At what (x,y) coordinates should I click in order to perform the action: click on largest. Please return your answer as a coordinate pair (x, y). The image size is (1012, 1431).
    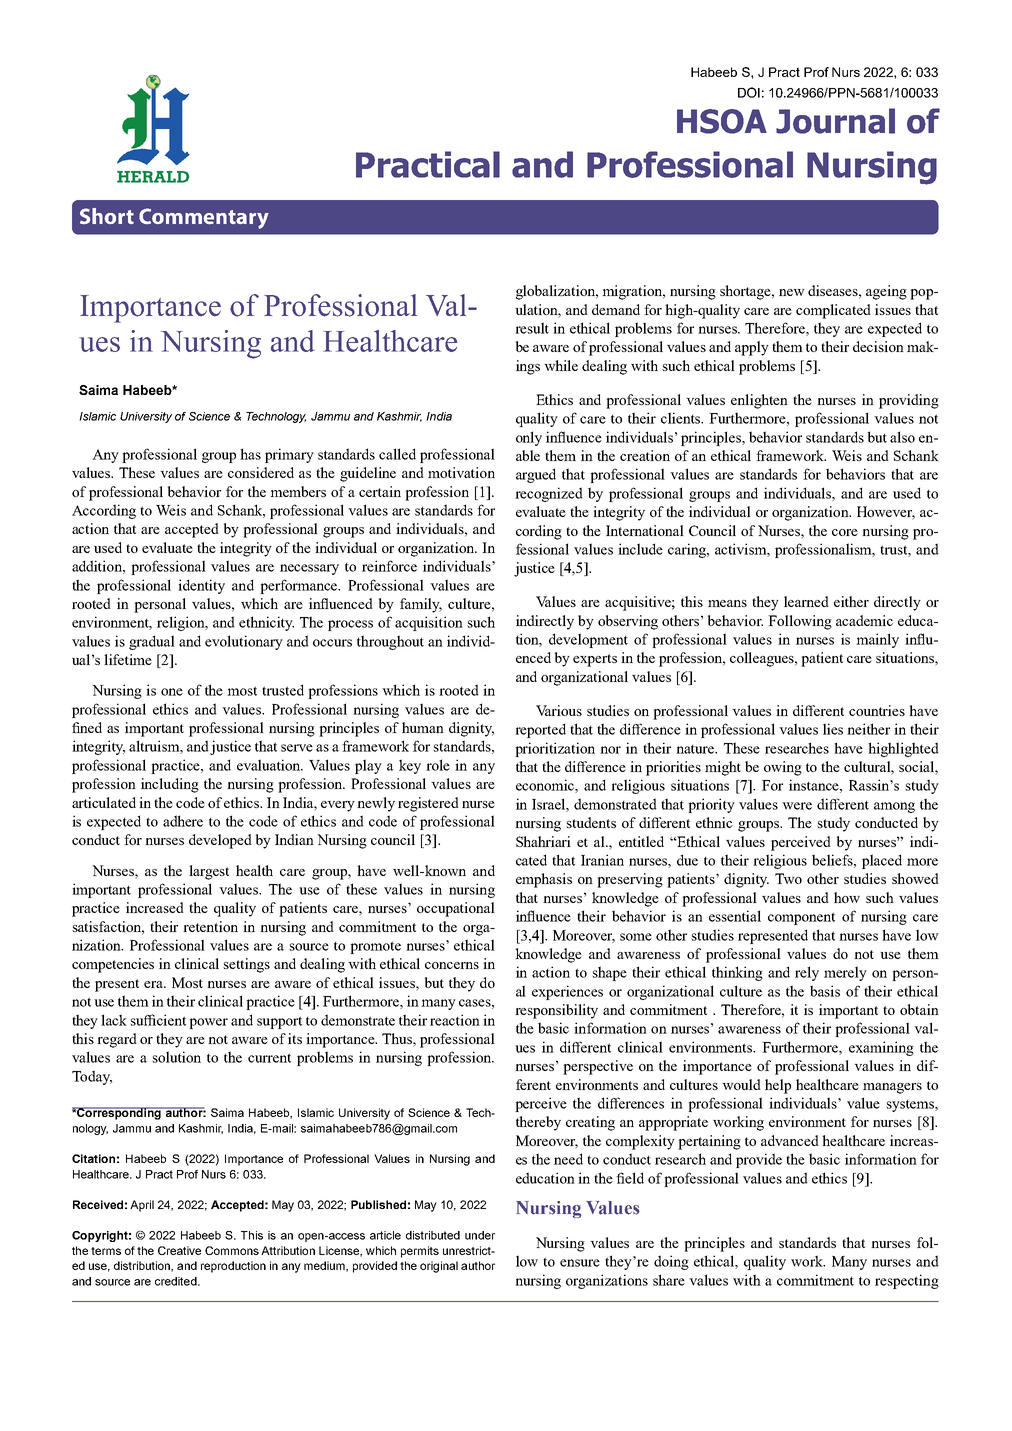
    Looking at the image, I should click on (209, 872).
